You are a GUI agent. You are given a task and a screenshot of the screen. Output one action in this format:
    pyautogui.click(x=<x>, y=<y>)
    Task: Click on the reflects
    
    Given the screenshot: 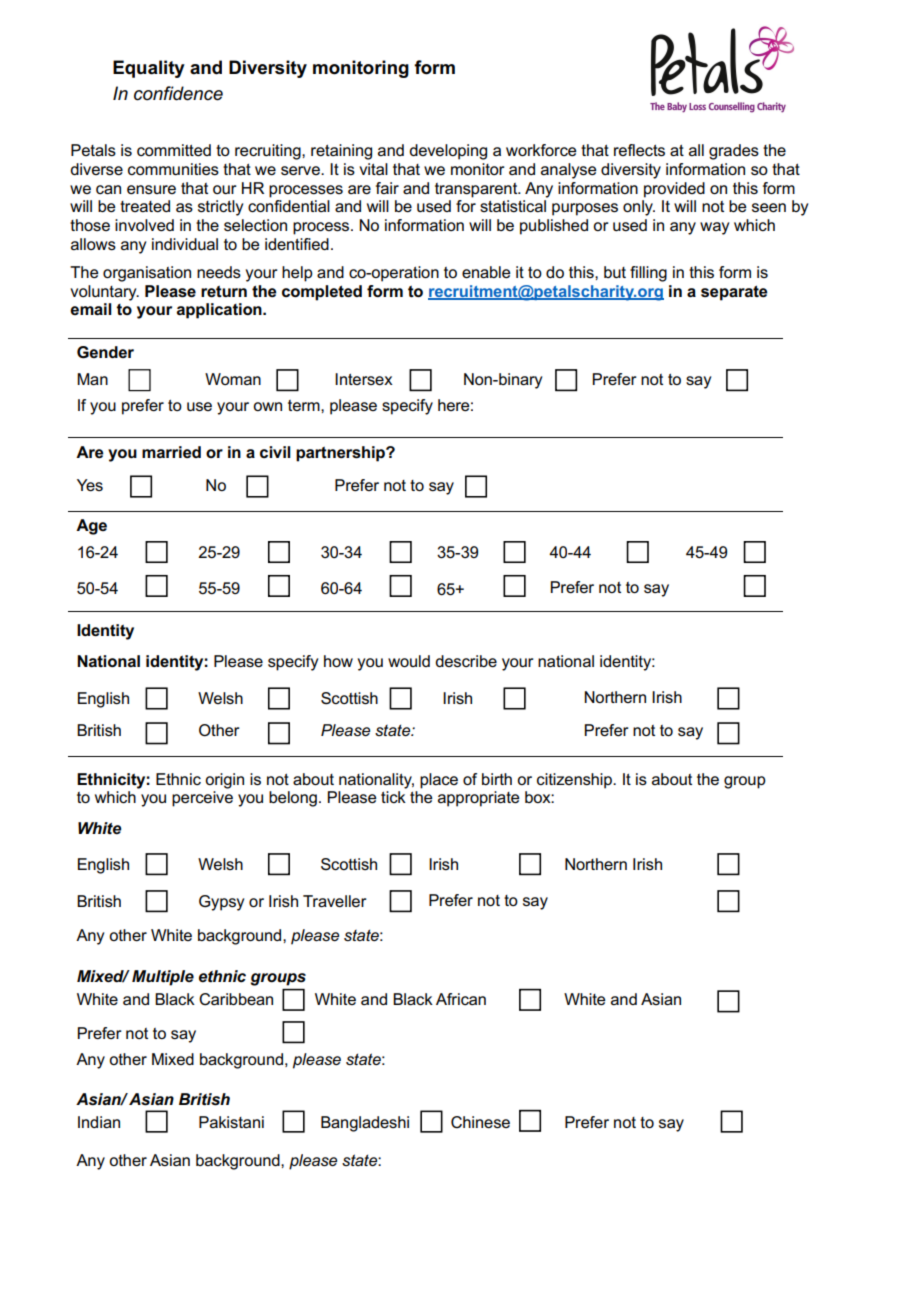 What is the action you would take?
    pyautogui.click(x=639, y=150)
